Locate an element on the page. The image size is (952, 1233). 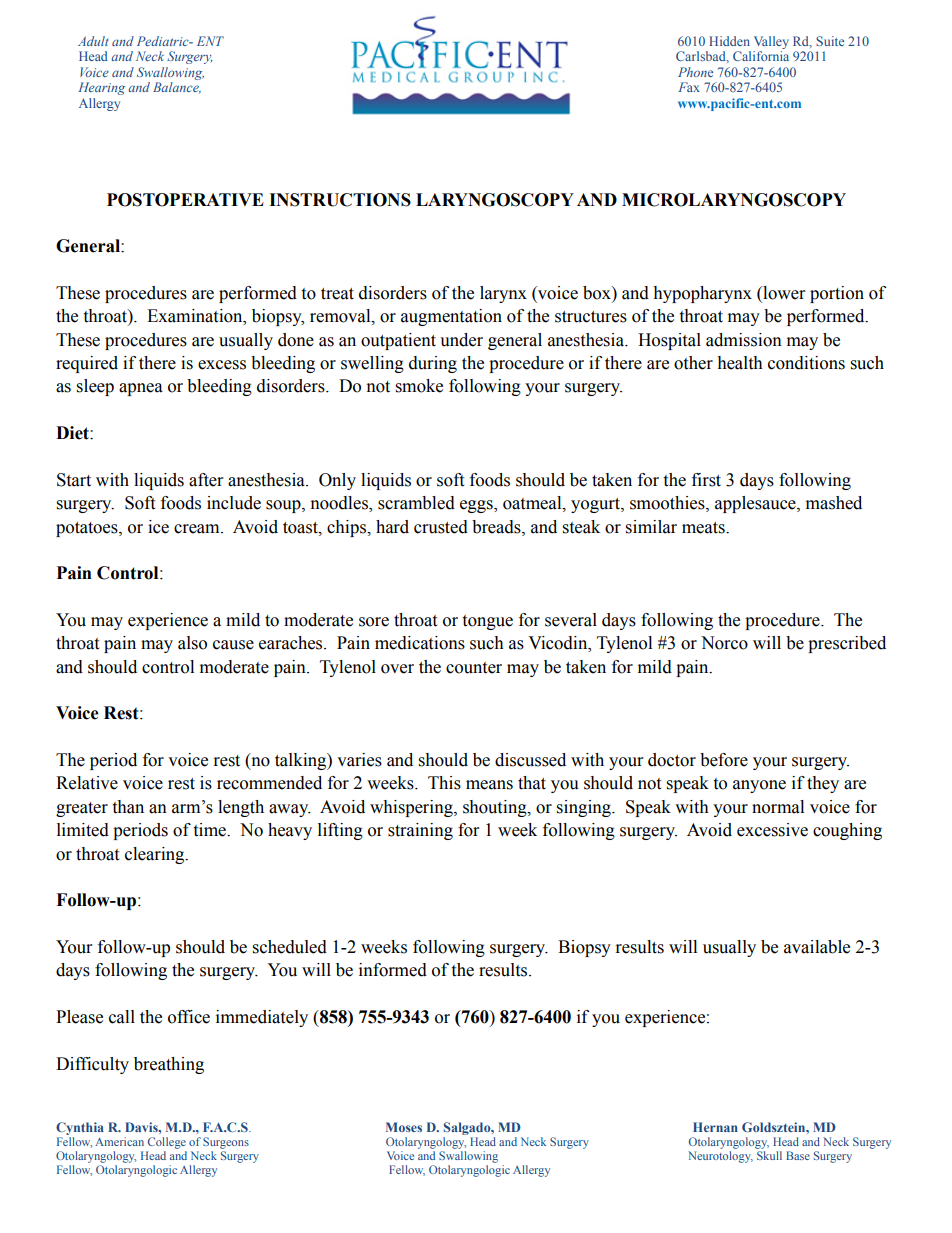
also is located at coordinates (192, 643).
